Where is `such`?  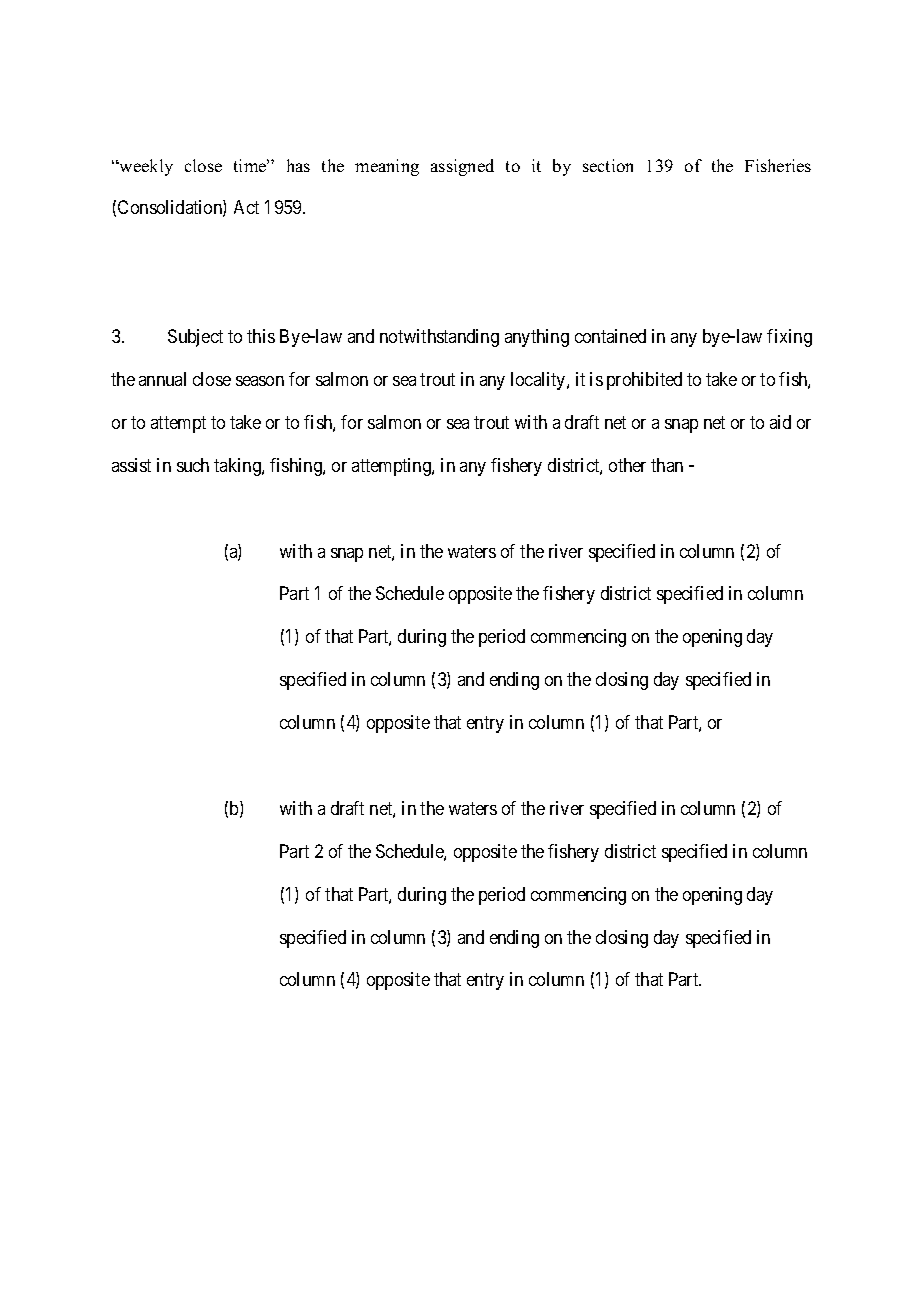
such is located at coordinates (193, 465).
